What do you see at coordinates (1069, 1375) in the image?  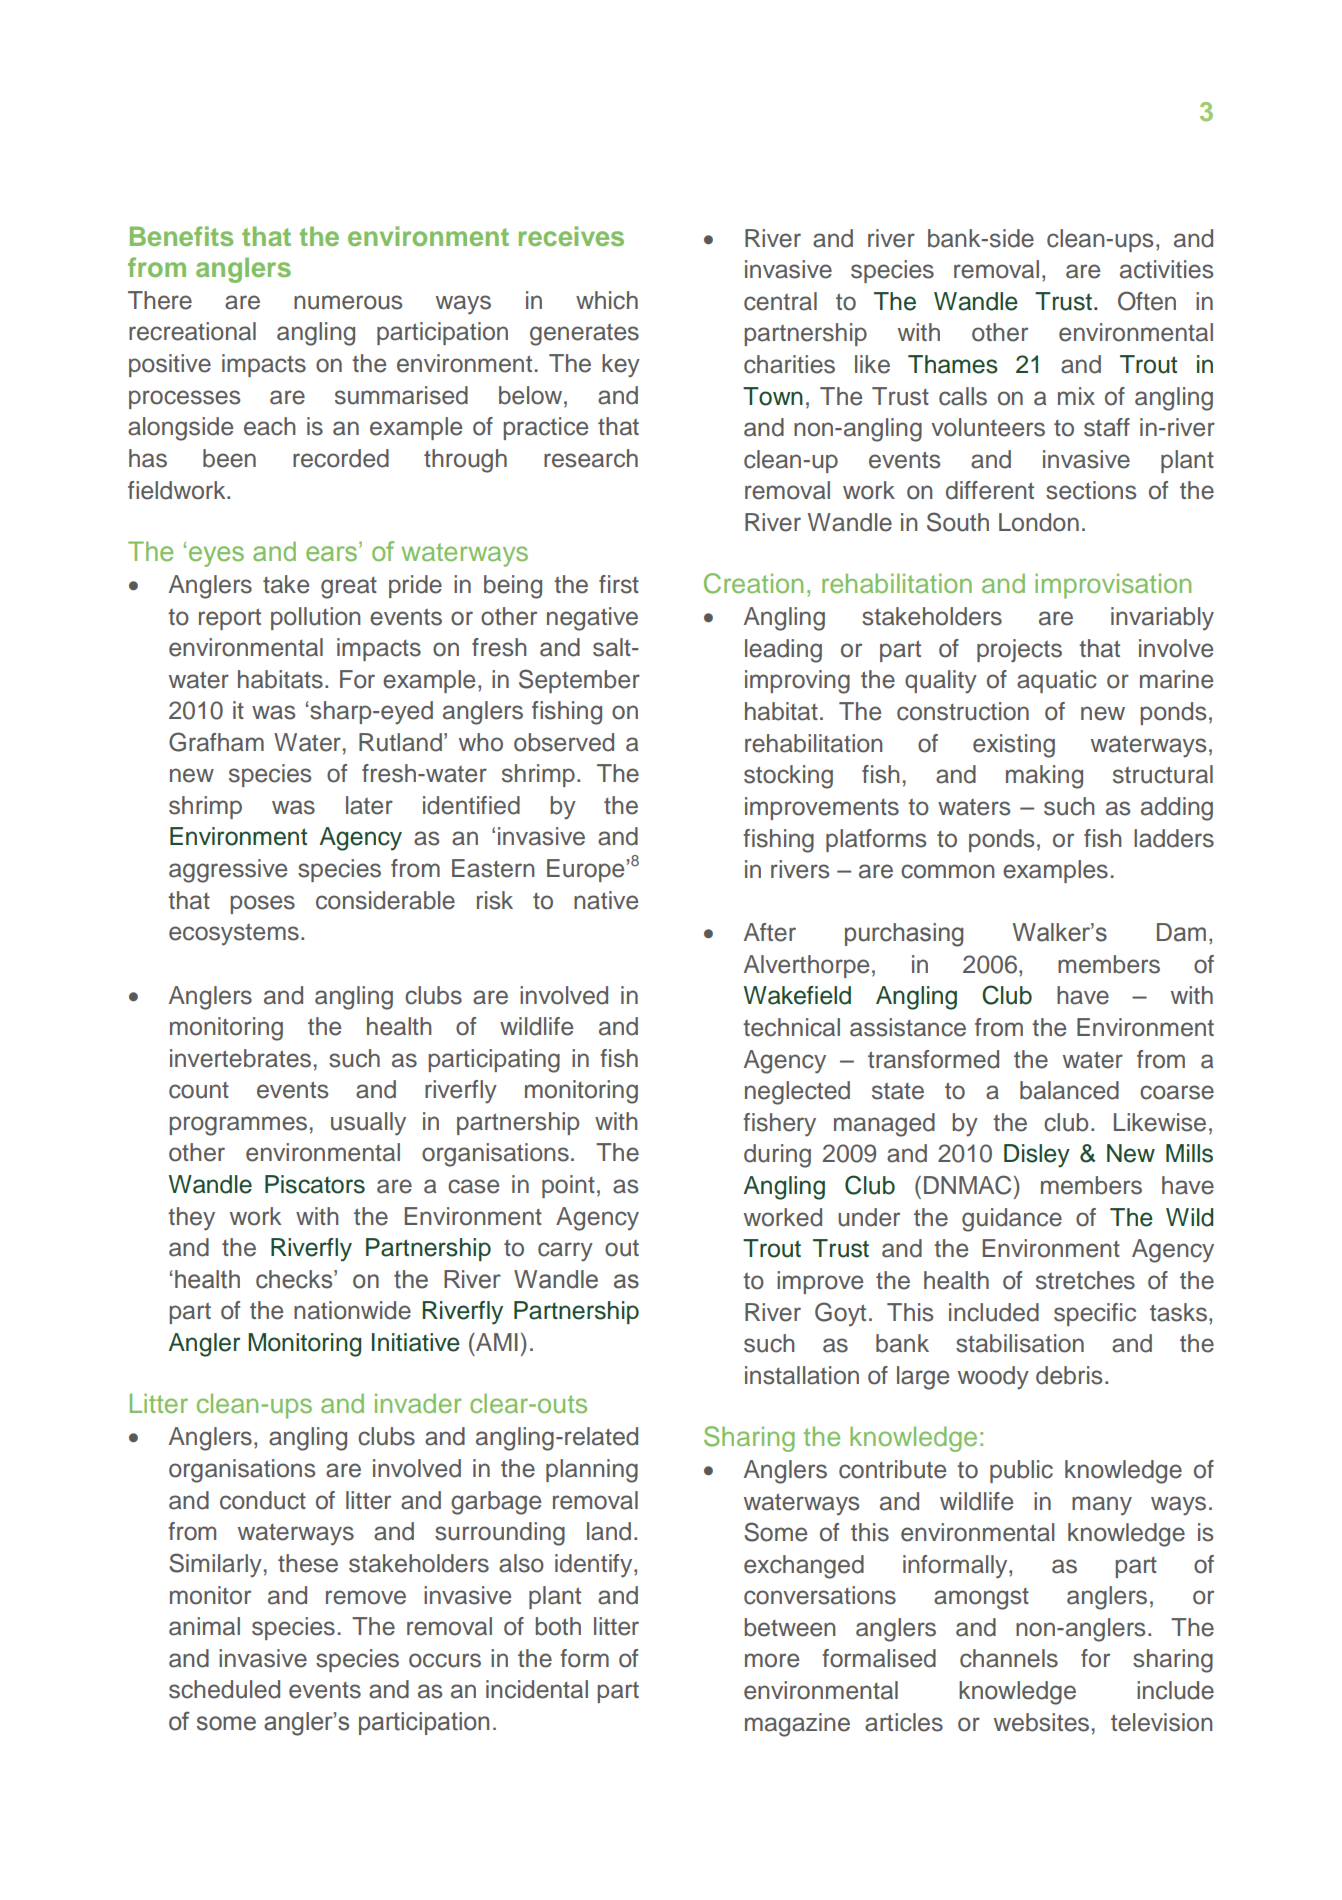 I see `debris` at bounding box center [1069, 1375].
